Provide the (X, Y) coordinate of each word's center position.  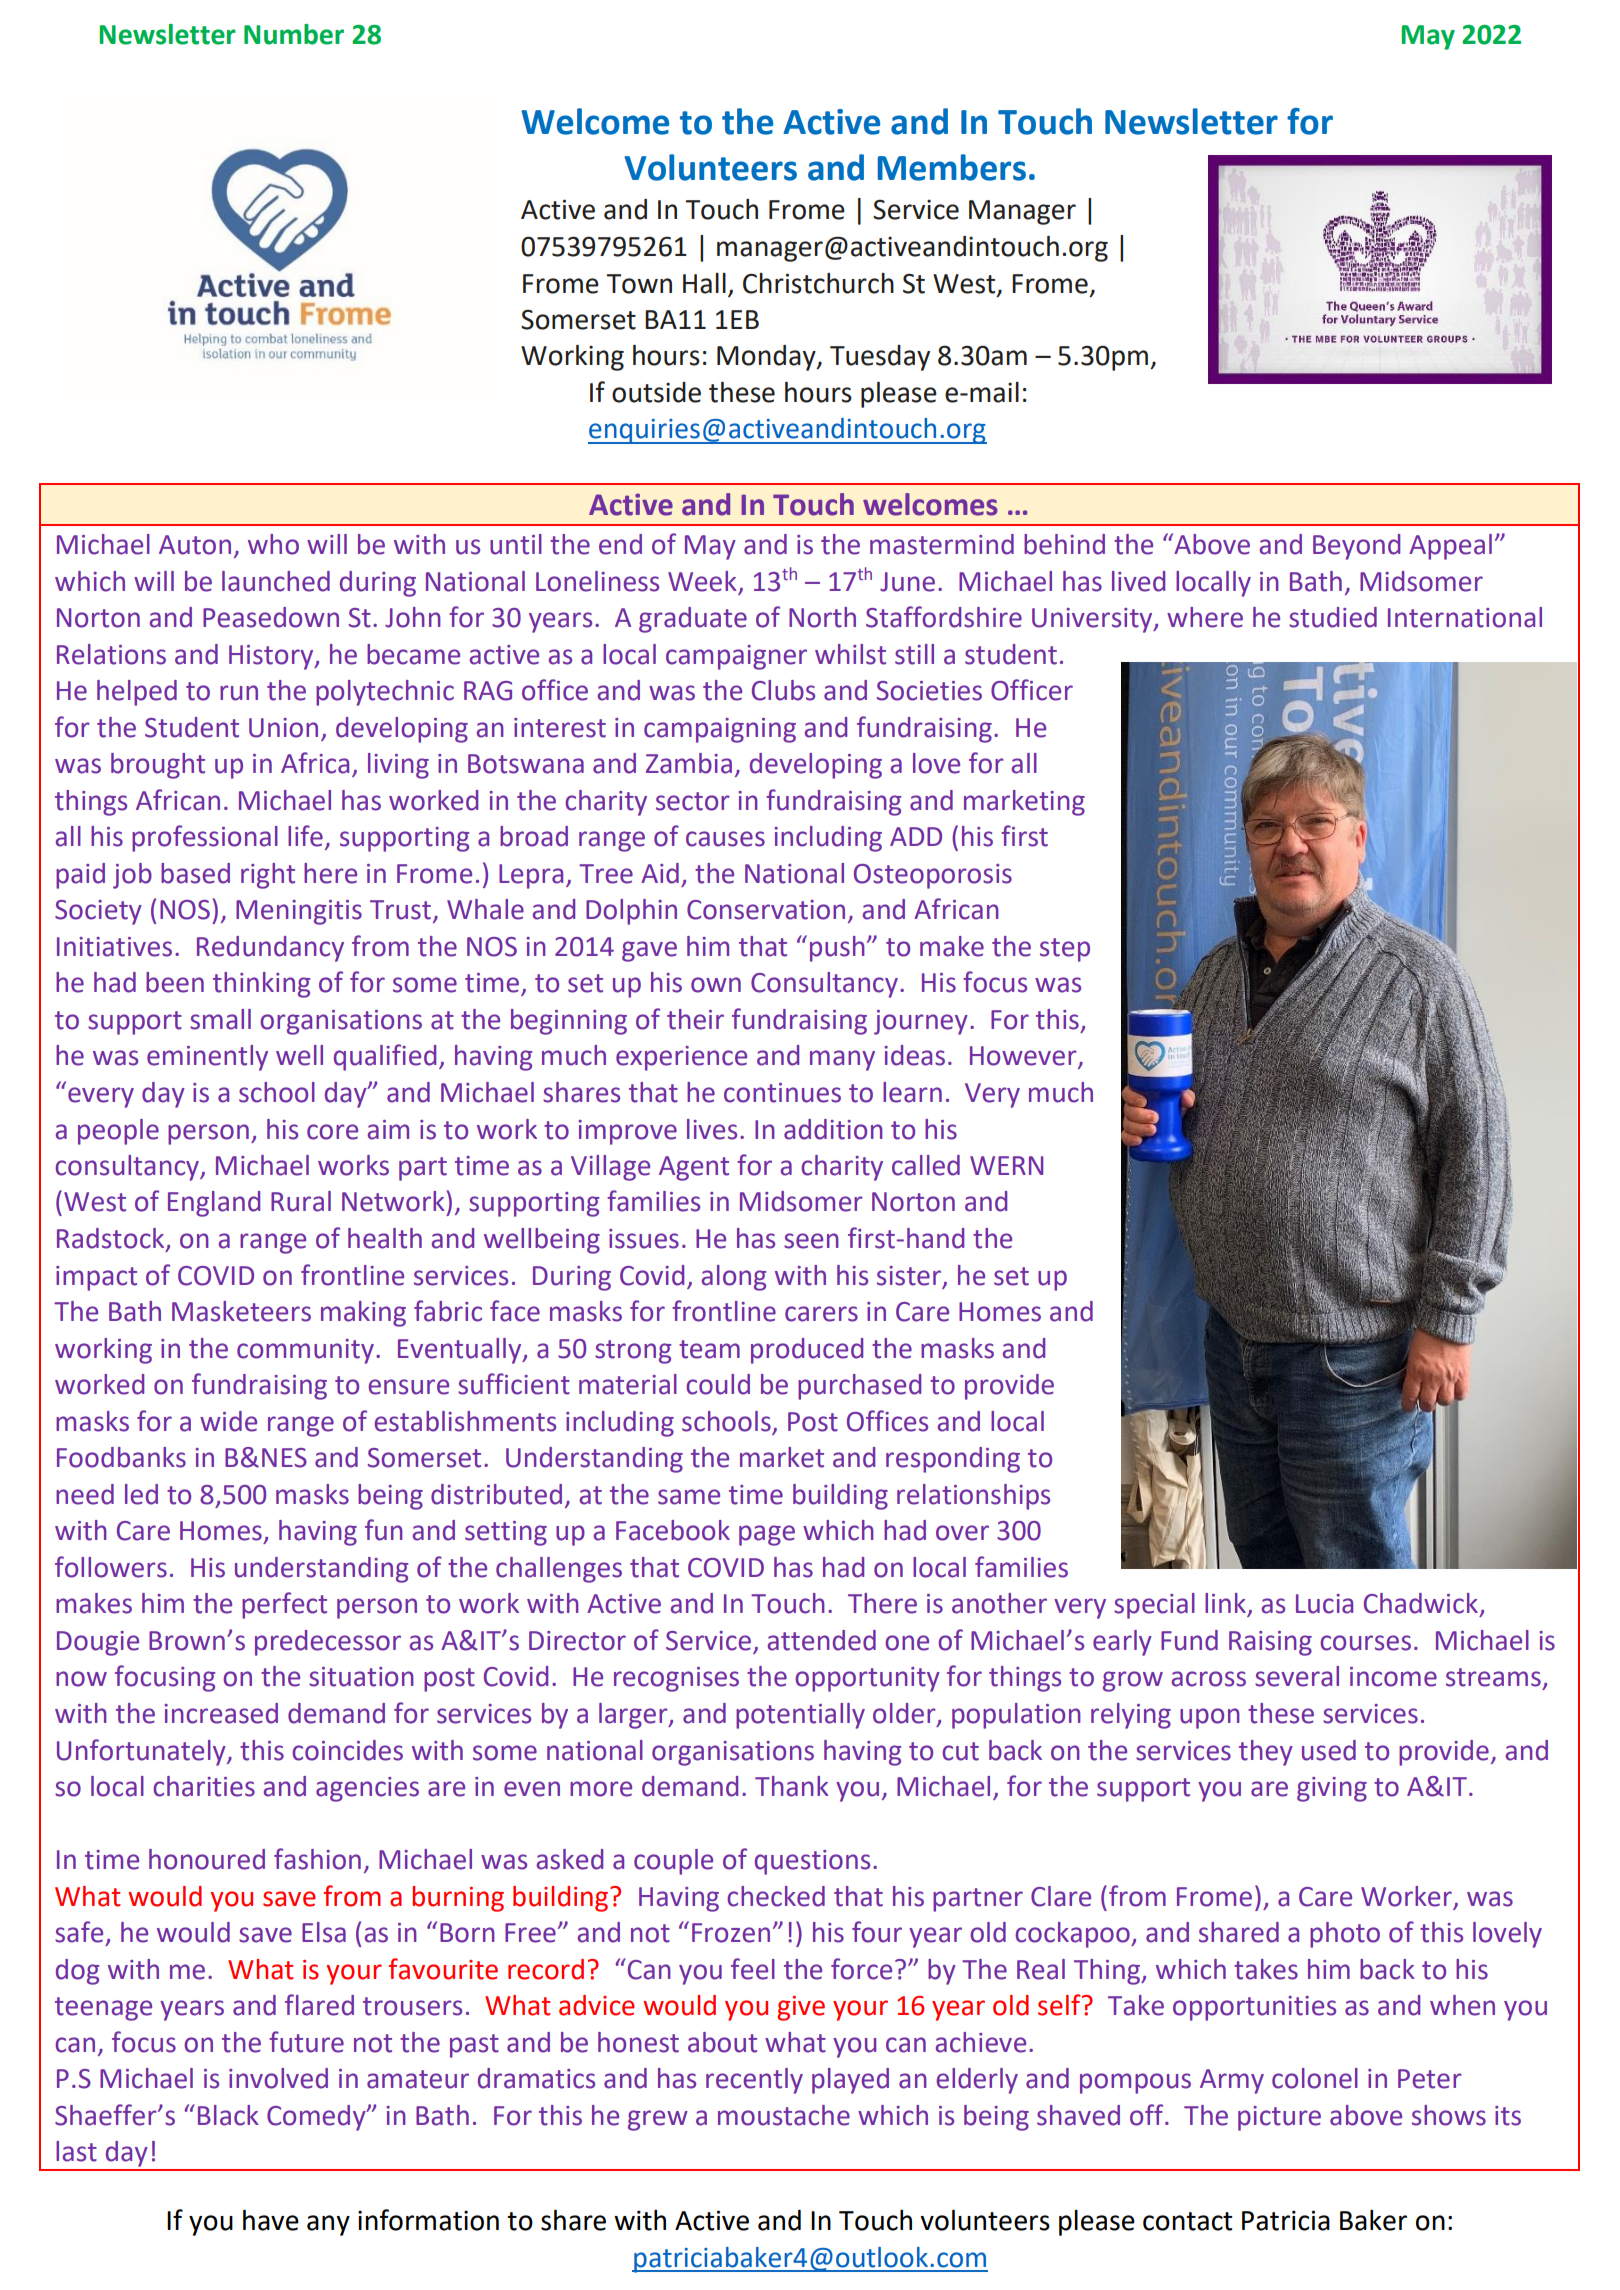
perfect (284, 1605)
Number (294, 34)
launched (276, 581)
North (822, 617)
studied (1333, 617)
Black (228, 2115)
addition (833, 1129)
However (1024, 1057)
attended (822, 1640)
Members (952, 167)
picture (1279, 2118)
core (332, 1132)
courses (1365, 1643)
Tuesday (880, 358)
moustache (784, 2115)
